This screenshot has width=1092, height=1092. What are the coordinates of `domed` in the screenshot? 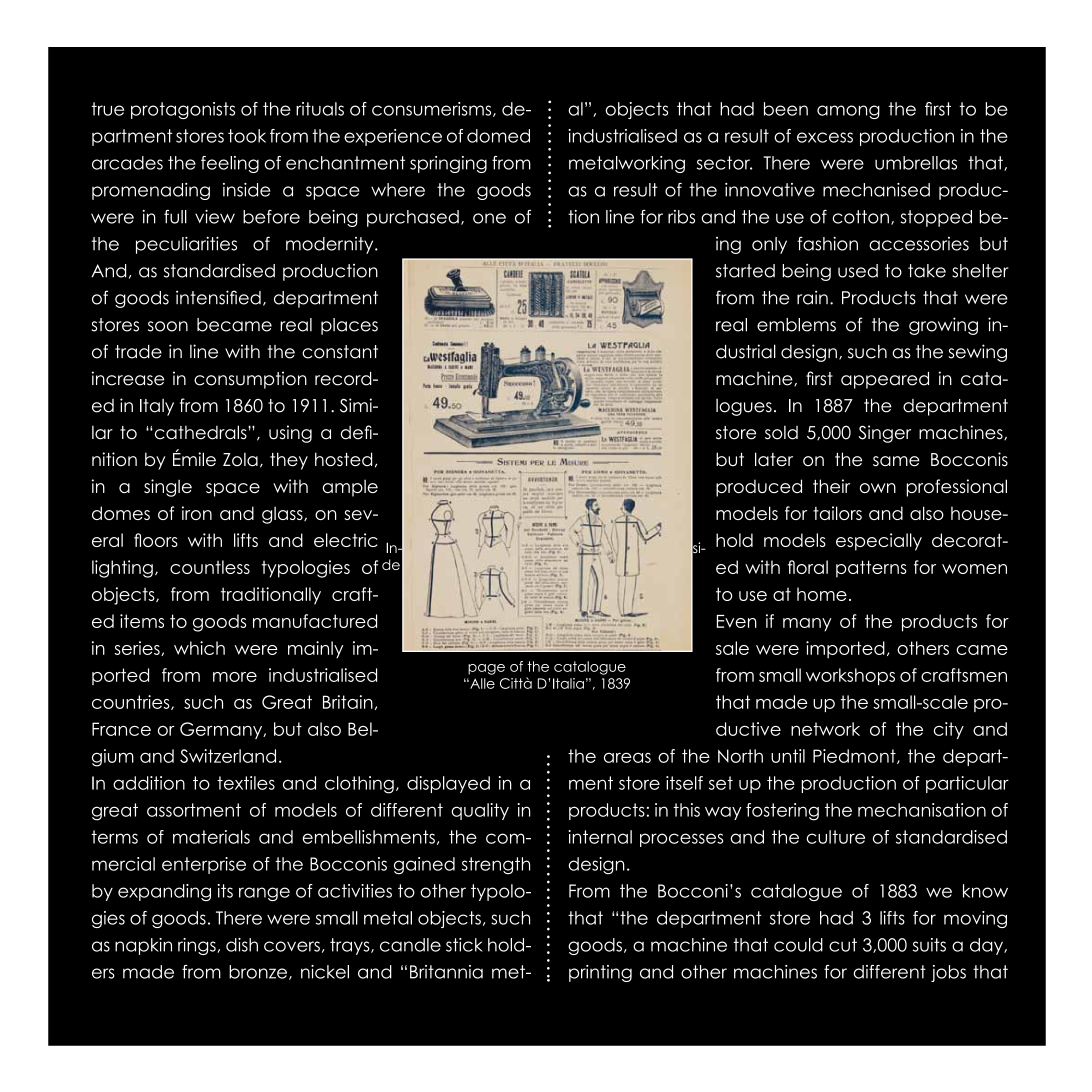 It's located at (498, 136).
